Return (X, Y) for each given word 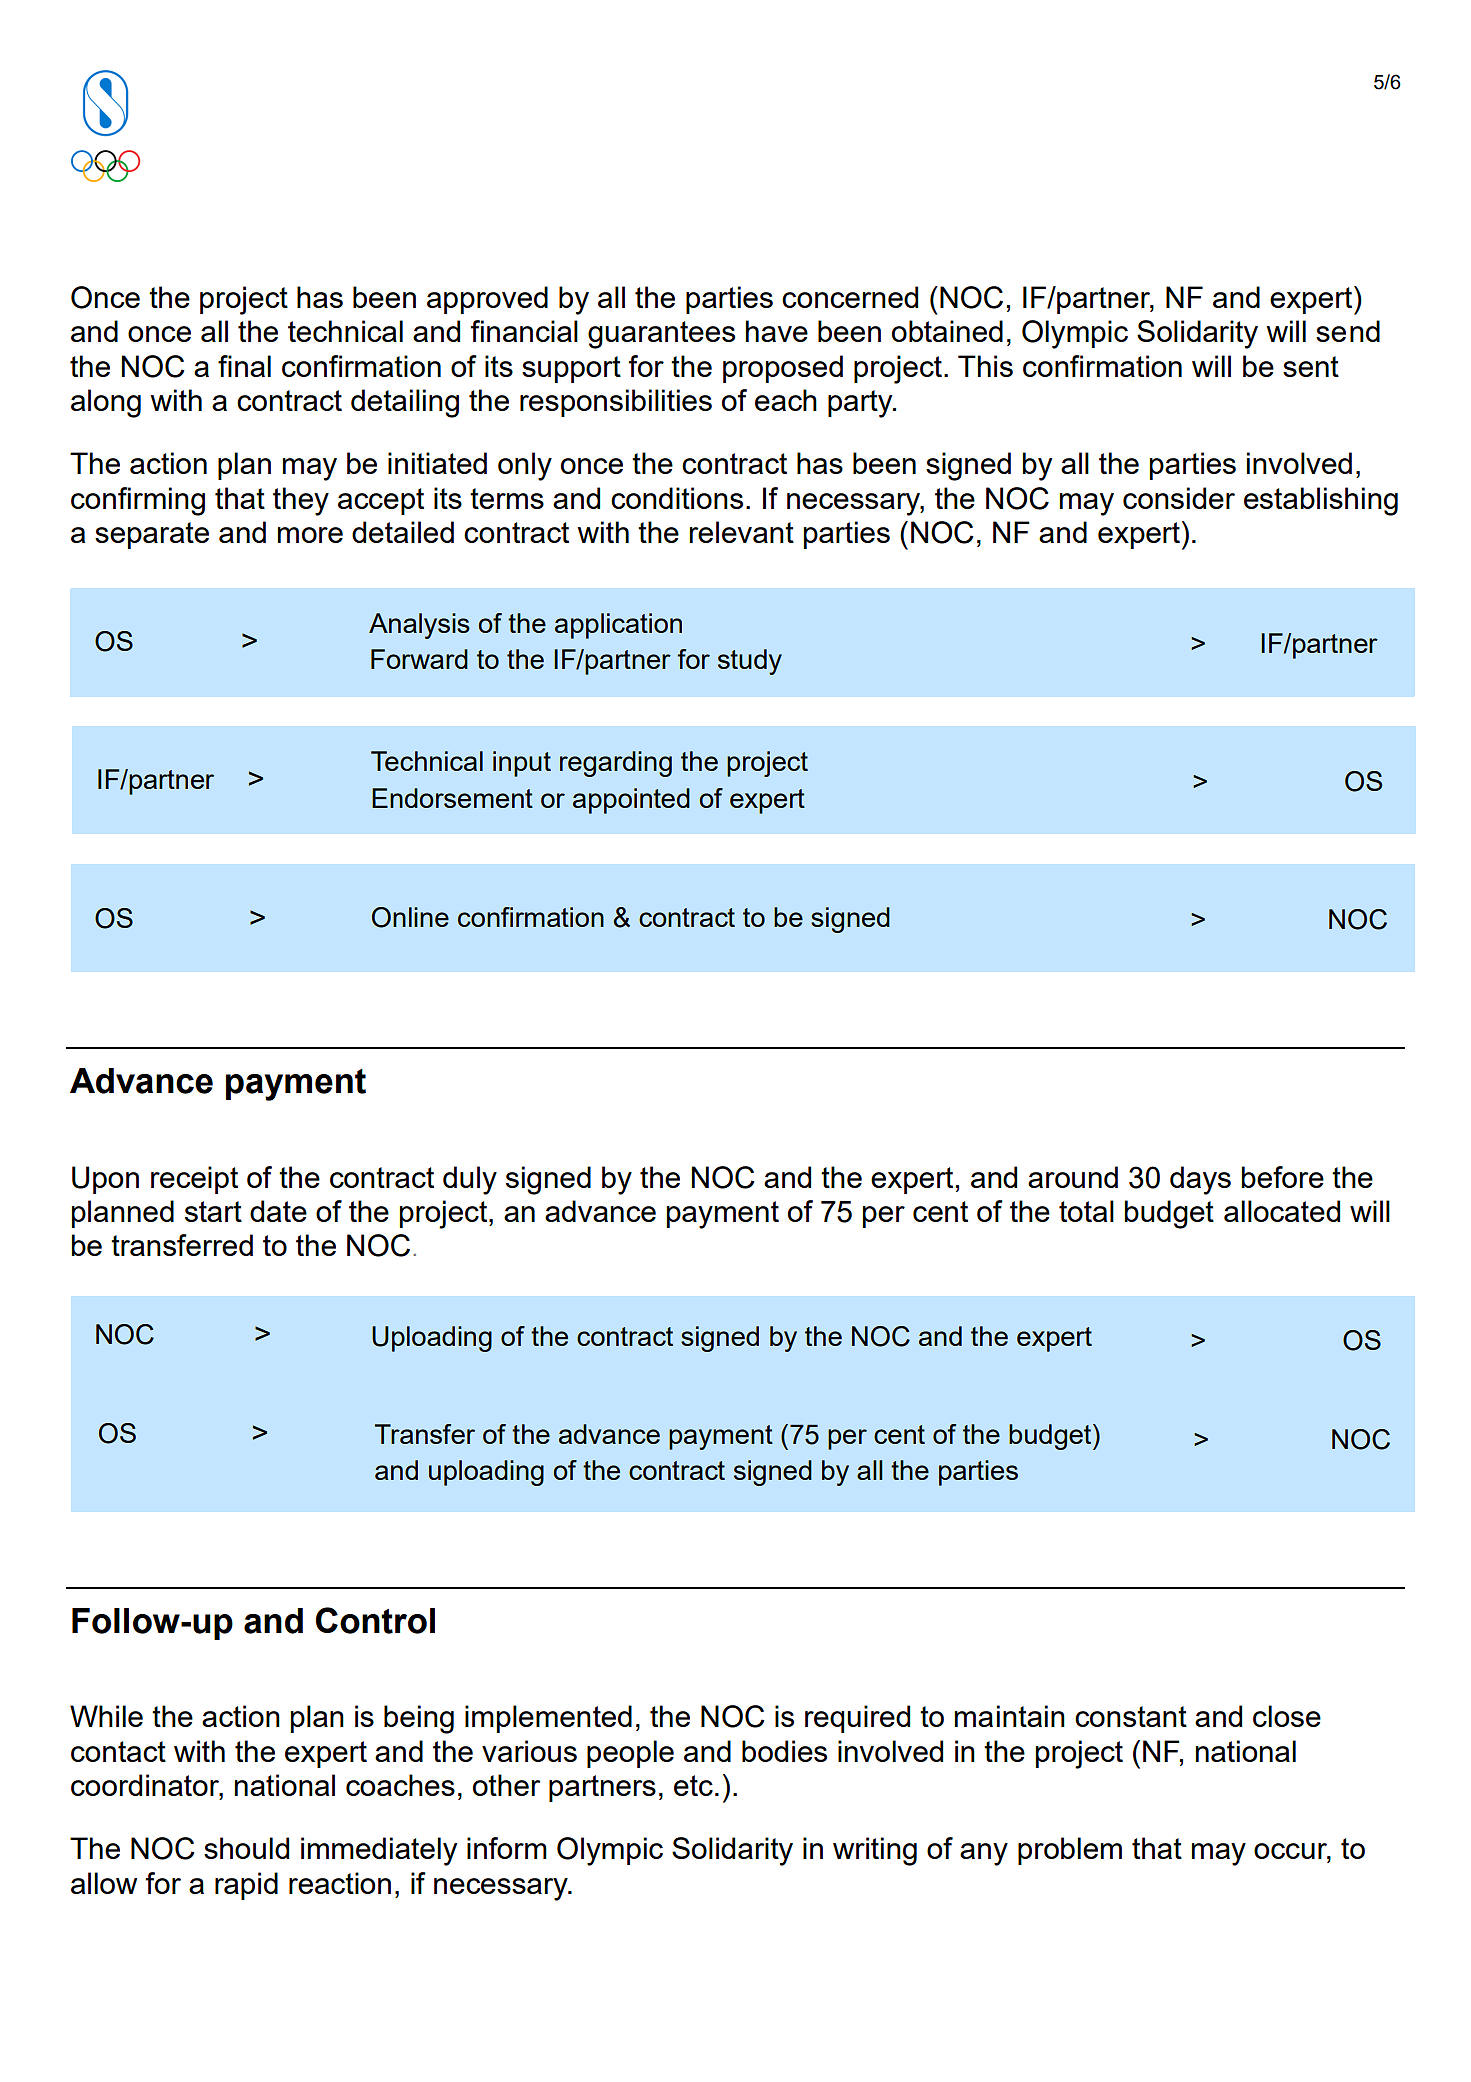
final (244, 366)
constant (1131, 1716)
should (246, 1848)
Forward (419, 659)
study (750, 662)
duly (470, 1180)
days (1200, 1180)
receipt (194, 1180)
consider (1179, 498)
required (857, 1719)
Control (375, 1620)
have (777, 331)
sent (1311, 366)
